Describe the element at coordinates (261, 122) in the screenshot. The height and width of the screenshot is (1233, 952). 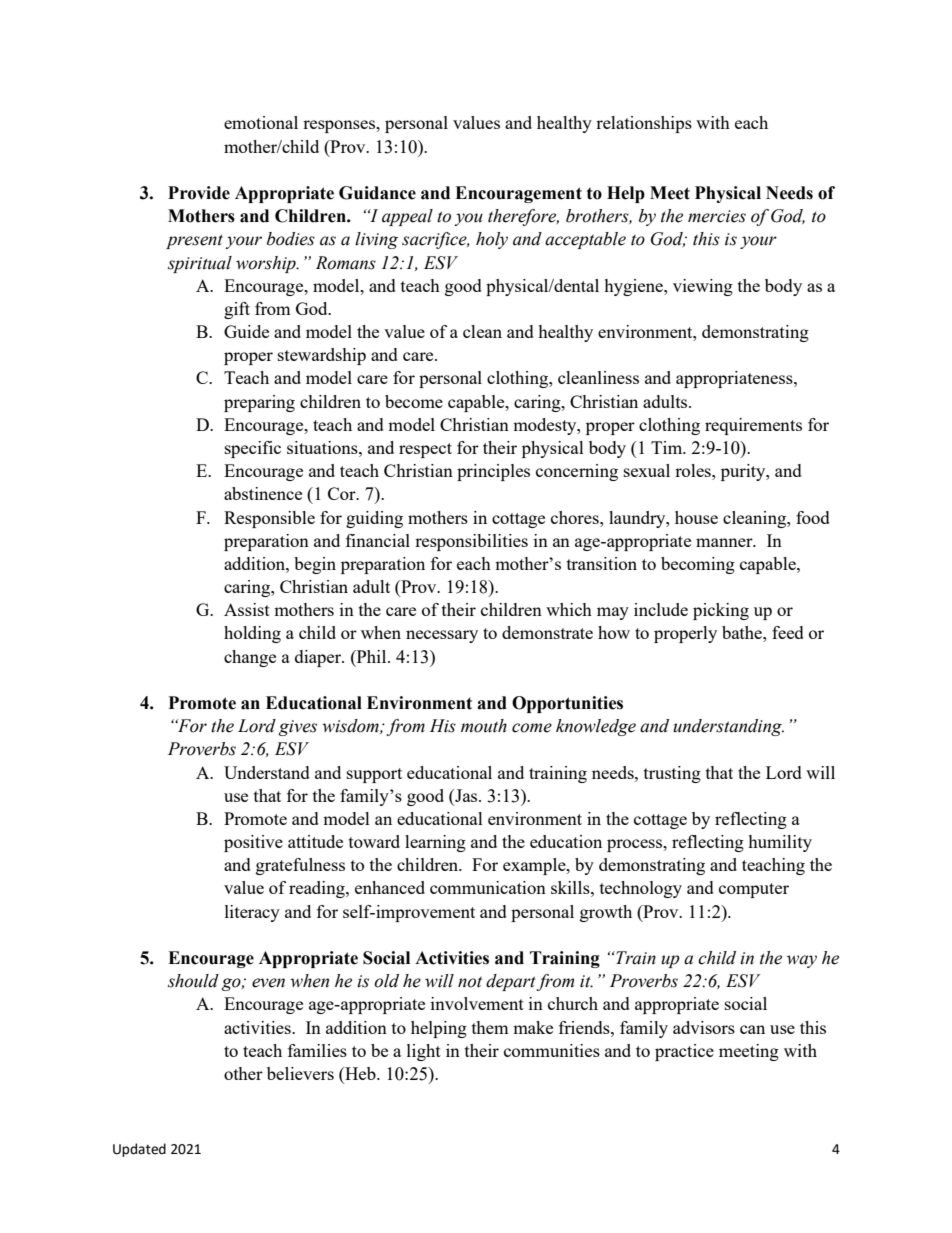
I see `emotional` at that location.
